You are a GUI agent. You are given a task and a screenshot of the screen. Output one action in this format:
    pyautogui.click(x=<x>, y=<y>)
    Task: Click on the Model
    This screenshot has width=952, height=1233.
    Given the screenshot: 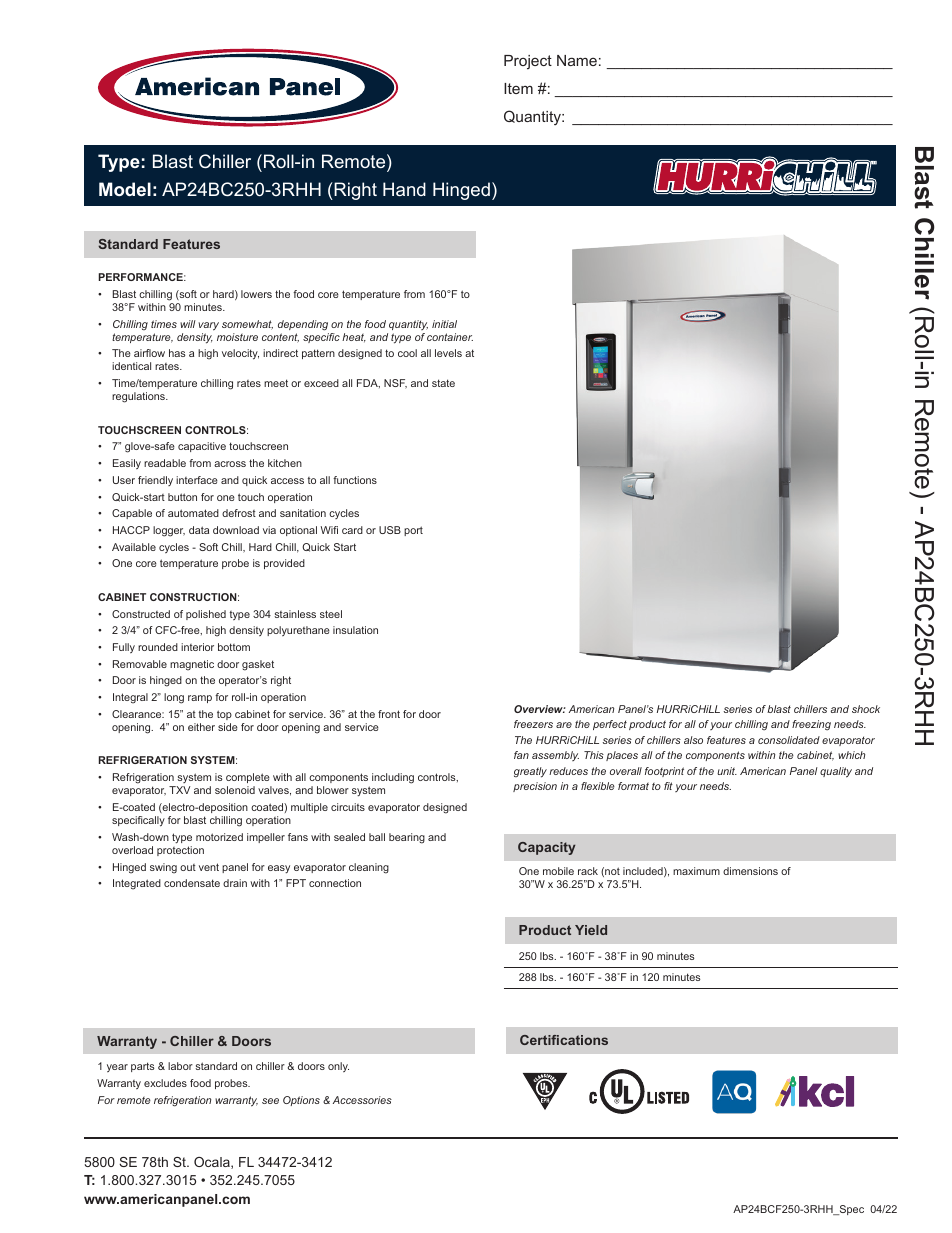 What is the action you would take?
    pyautogui.click(x=125, y=189)
